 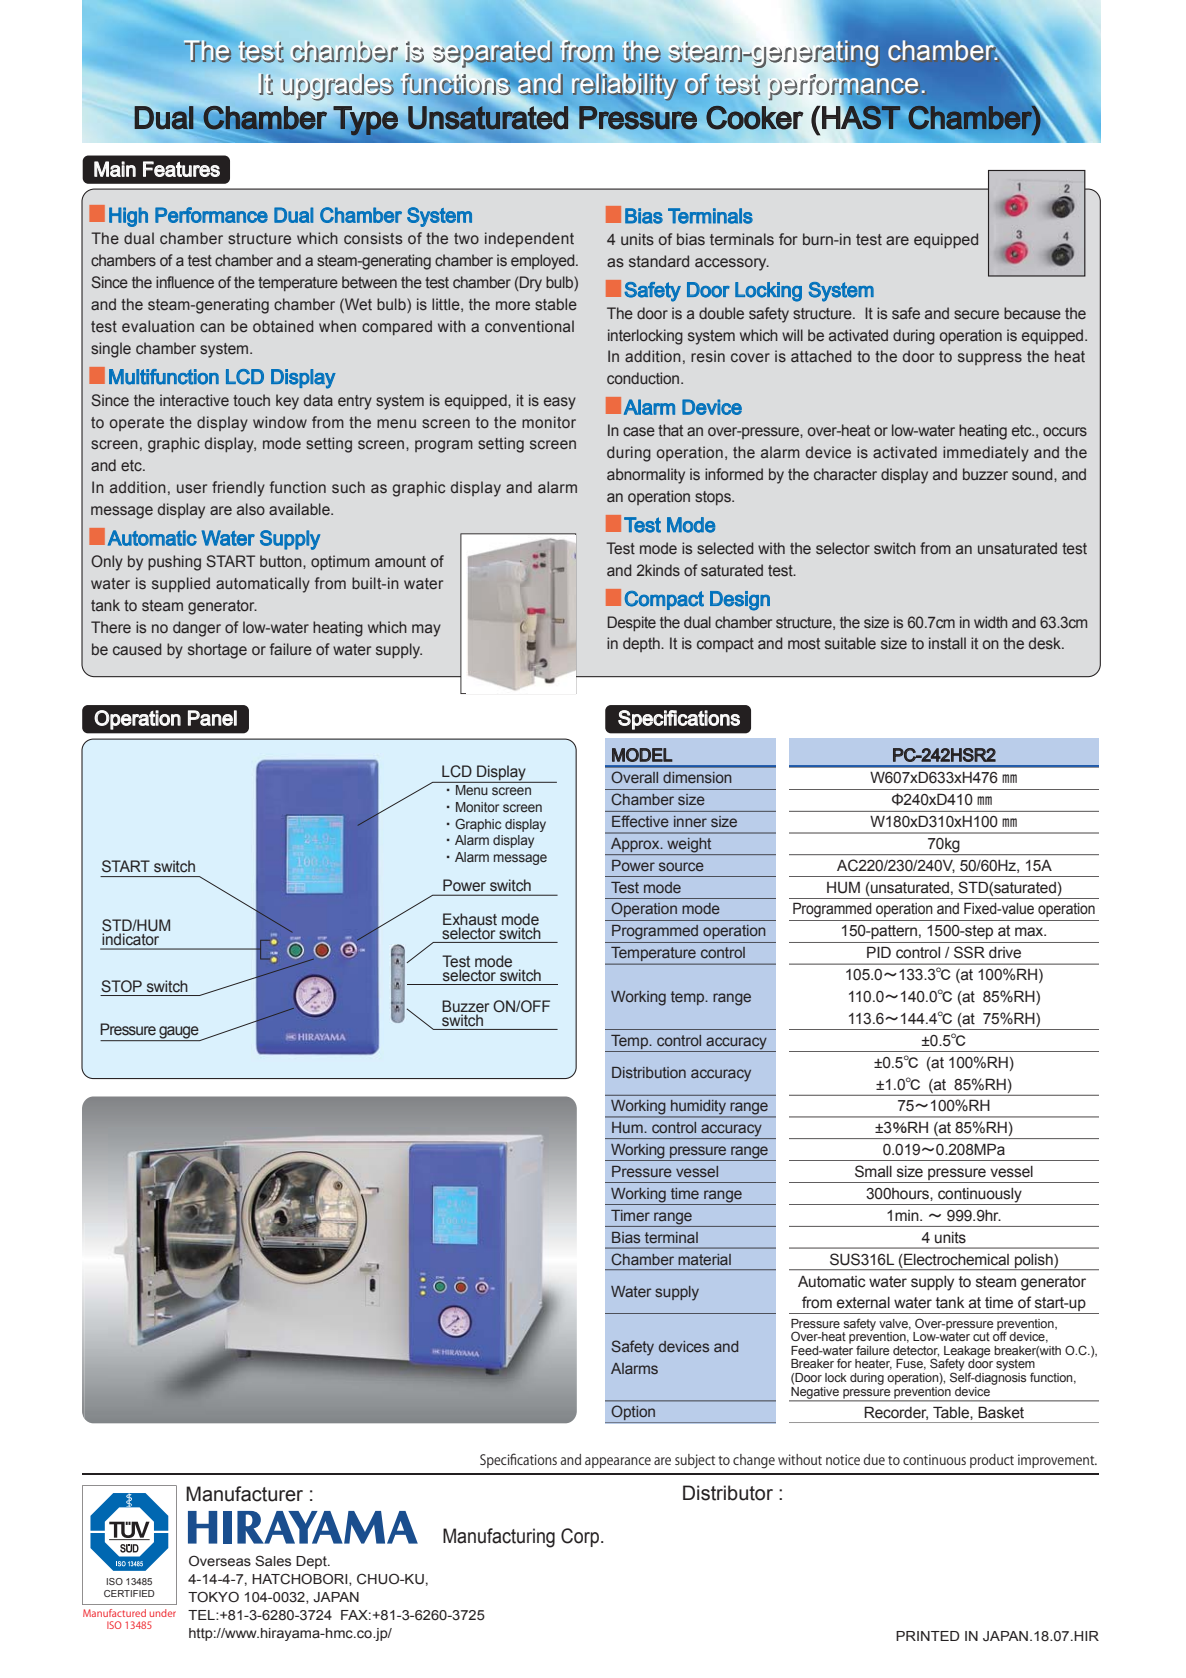 I want to click on danger, so click(x=197, y=629).
